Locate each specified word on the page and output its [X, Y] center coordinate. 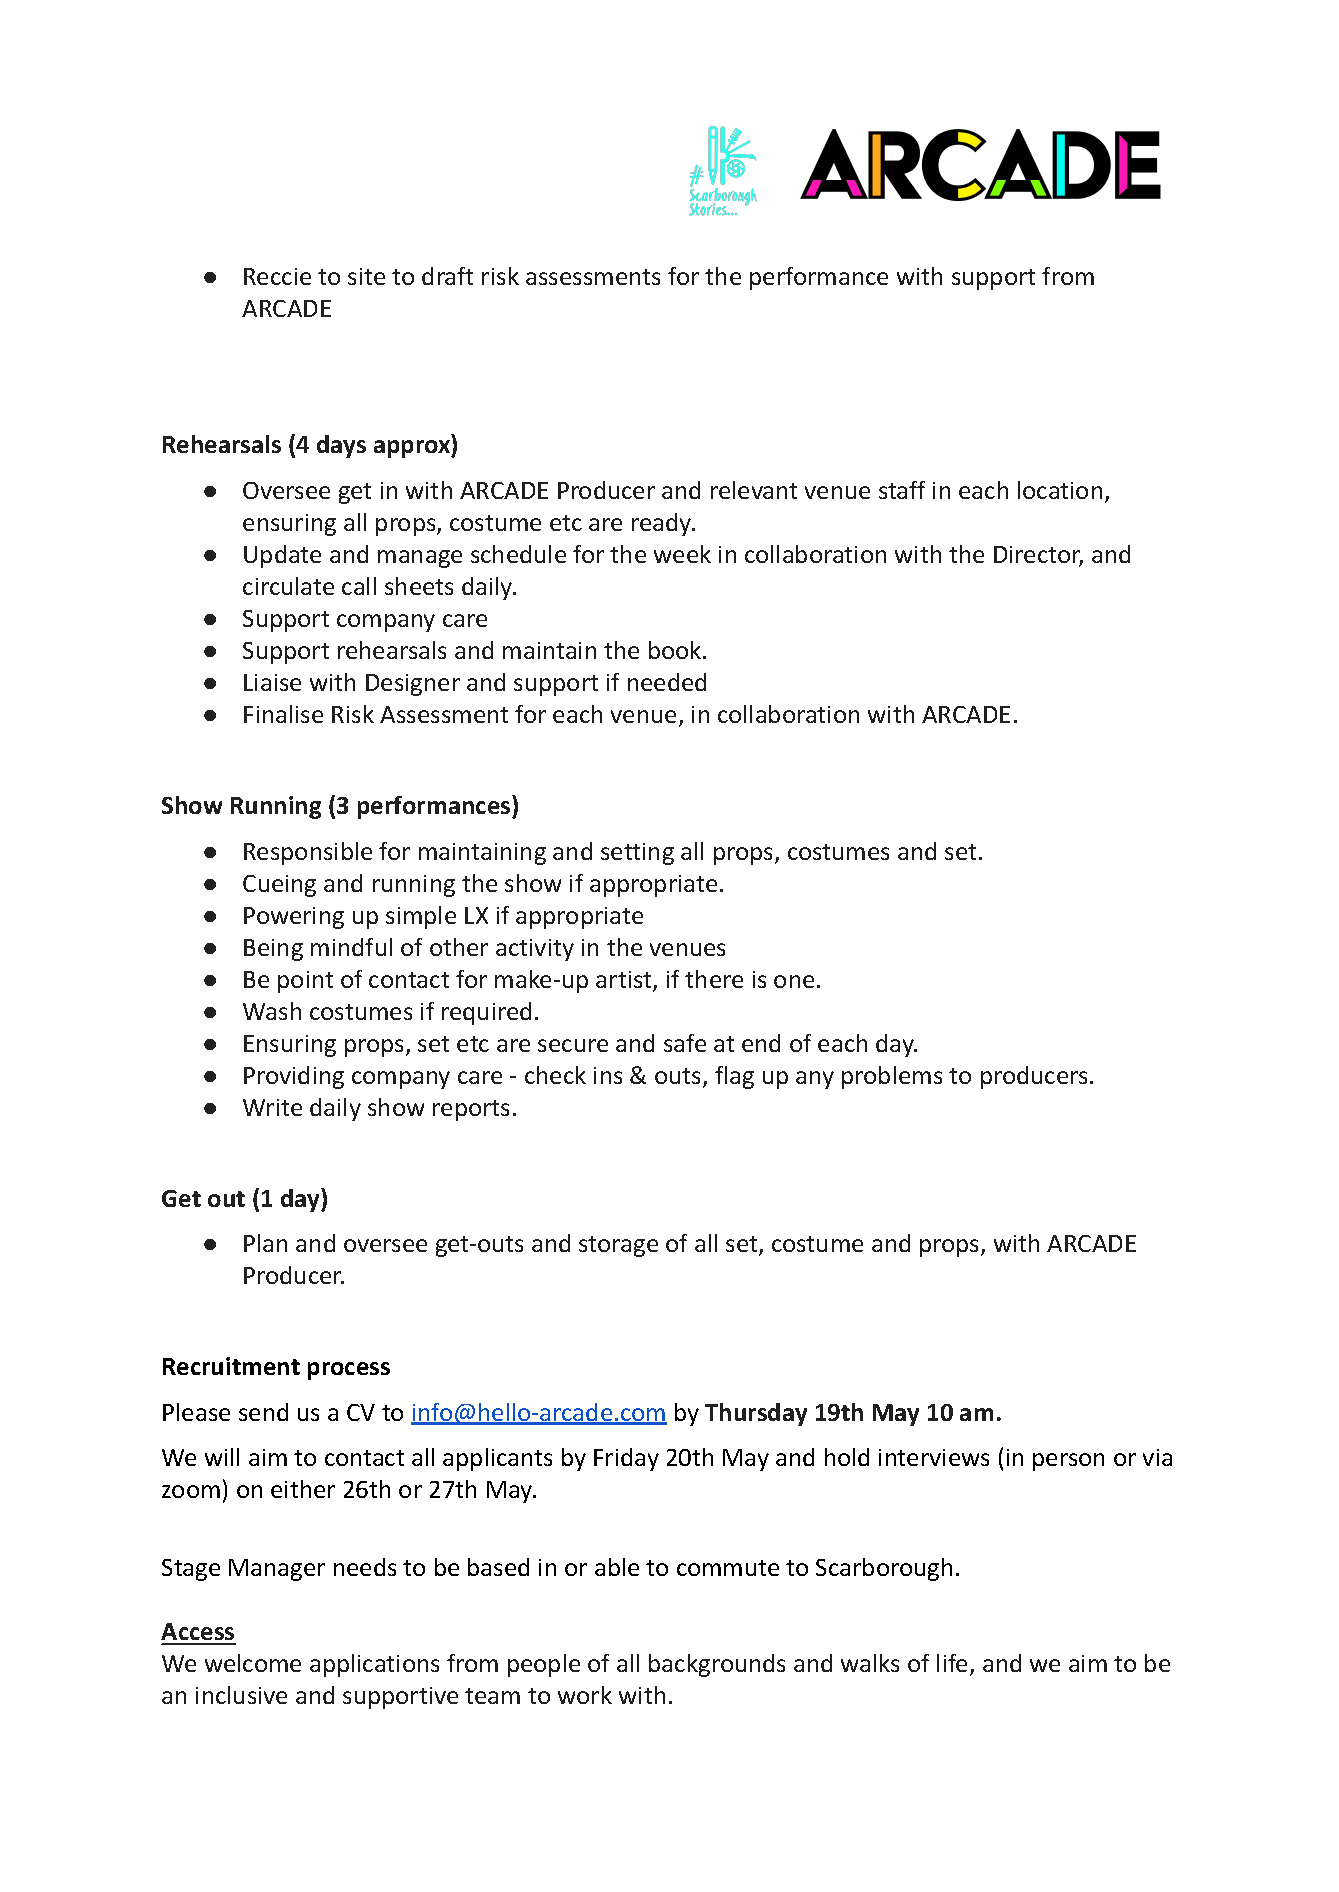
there [714, 979]
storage [618, 1246]
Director [1038, 556]
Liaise [272, 682]
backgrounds [717, 1665]
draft [447, 276]
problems [892, 1077]
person [1068, 1462]
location [1060, 490]
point [305, 982]
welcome [253, 1663]
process [349, 1371]
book [676, 650]
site [366, 276]
